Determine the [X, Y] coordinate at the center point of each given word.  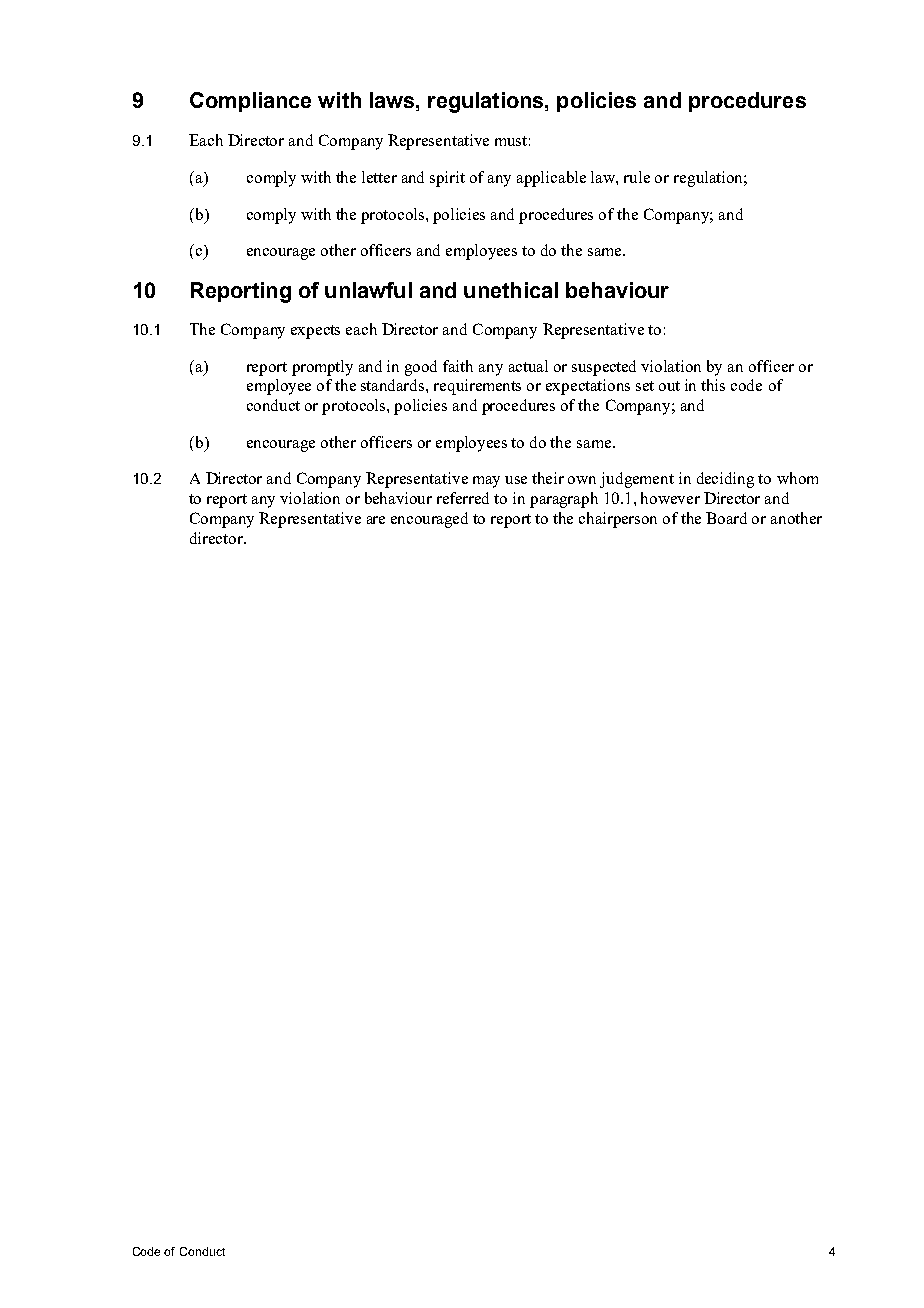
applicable [551, 179]
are [376, 520]
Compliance [250, 102]
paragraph [564, 500]
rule [637, 177]
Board [726, 518]
